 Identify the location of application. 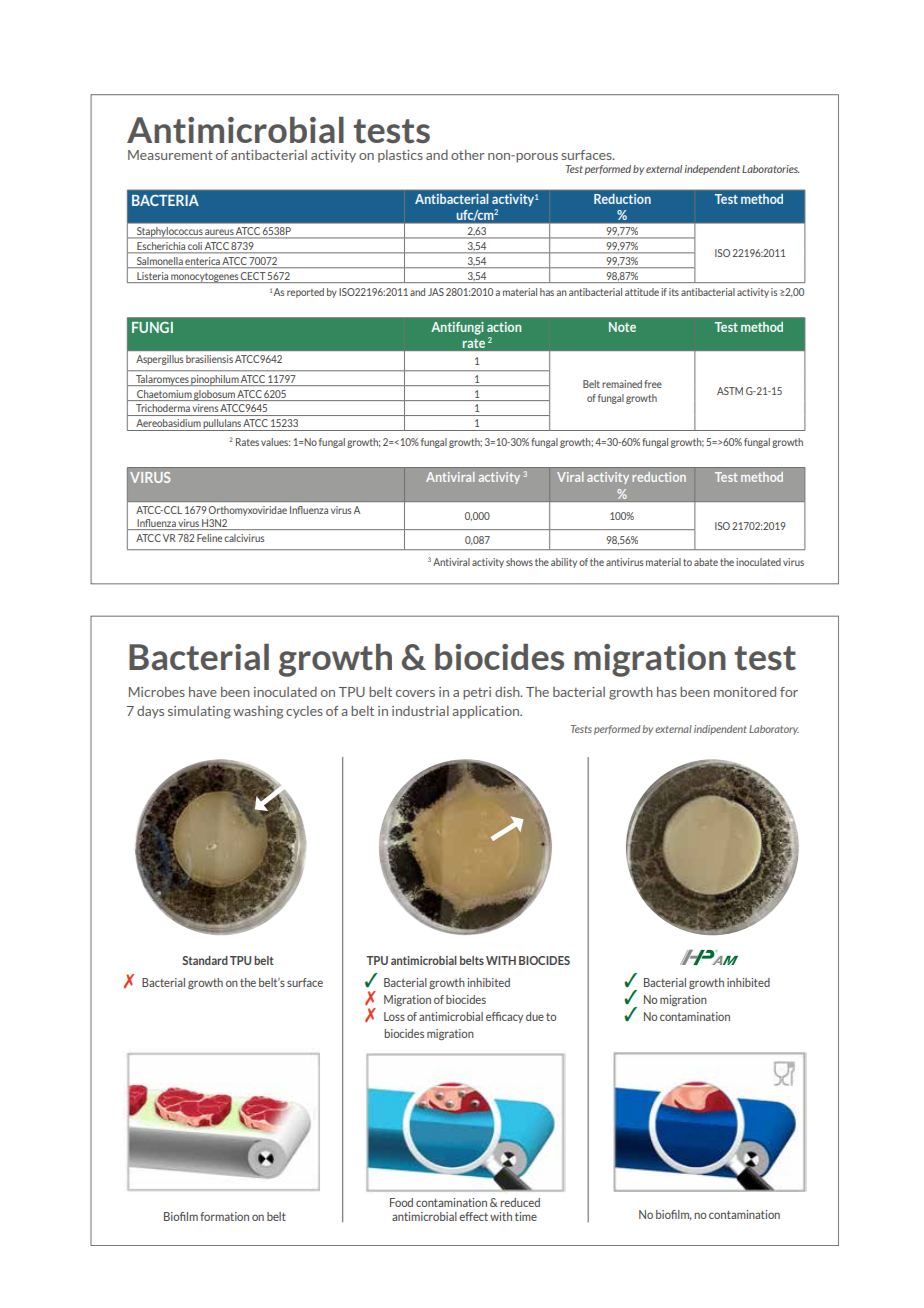
(487, 712).
